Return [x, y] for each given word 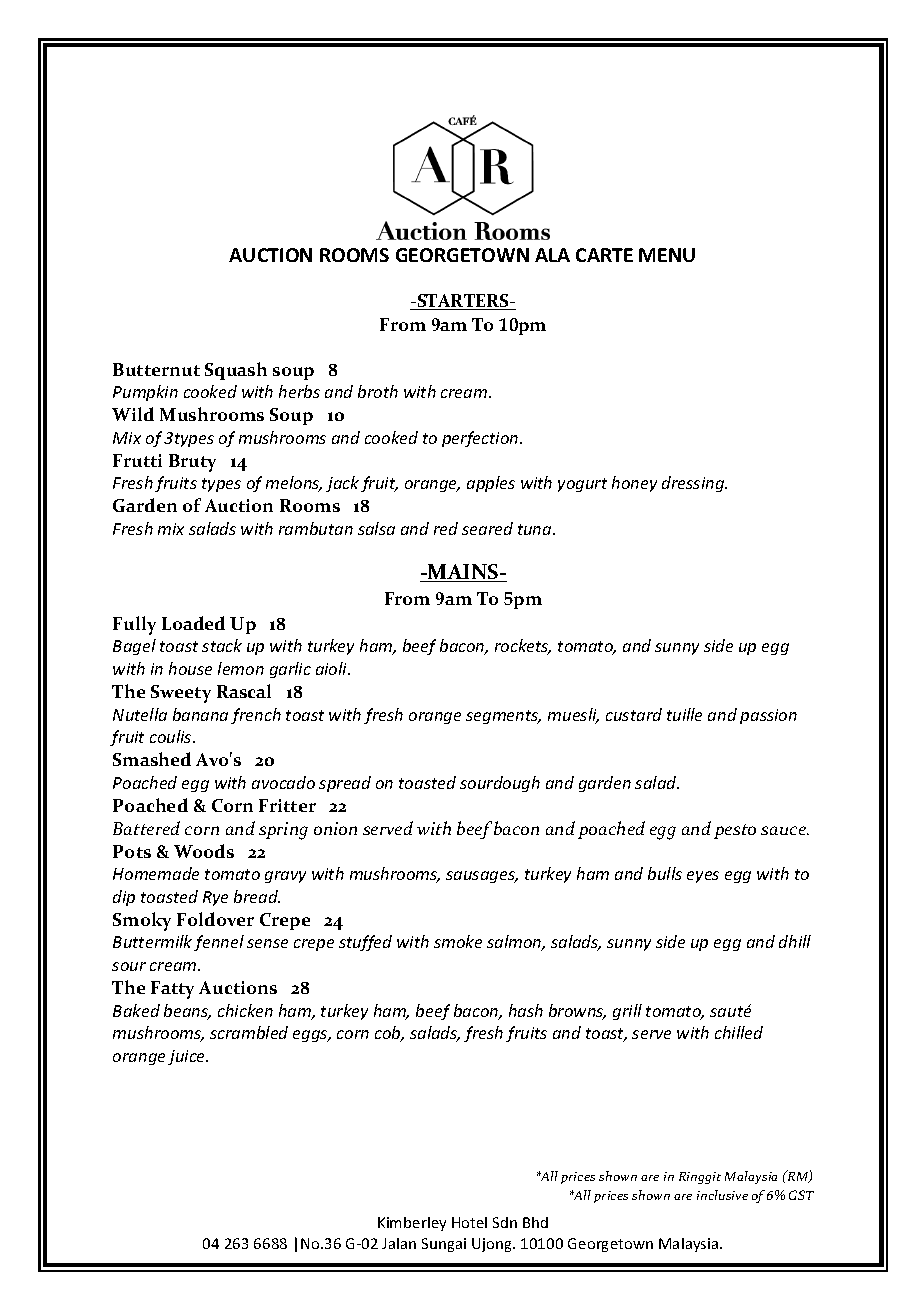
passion [768, 716]
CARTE [604, 255]
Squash [236, 371]
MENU [667, 255]
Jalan [399, 1243]
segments [503, 717]
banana [200, 714]
